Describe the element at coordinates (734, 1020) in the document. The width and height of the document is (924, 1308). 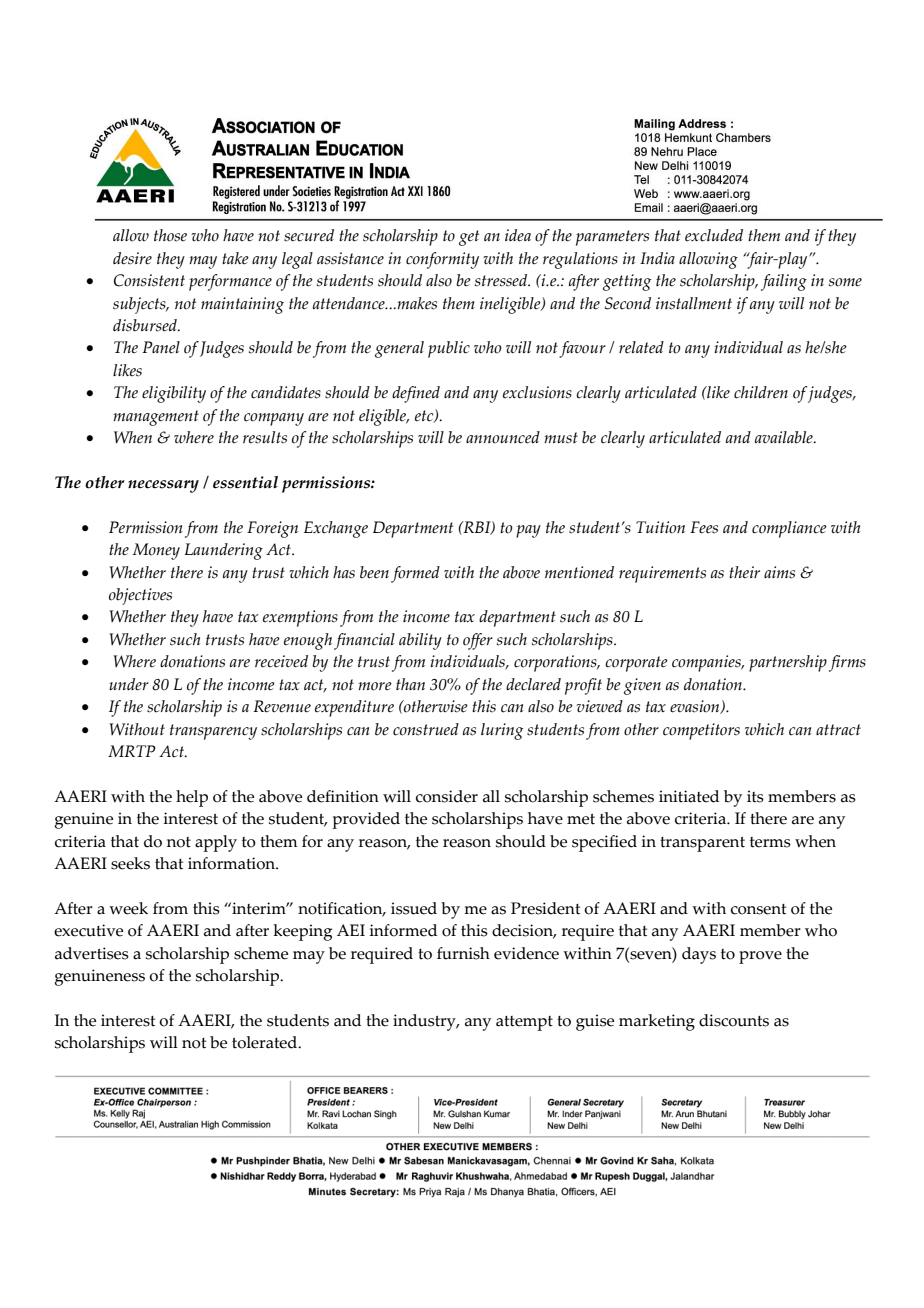
I see `discounts` at that location.
